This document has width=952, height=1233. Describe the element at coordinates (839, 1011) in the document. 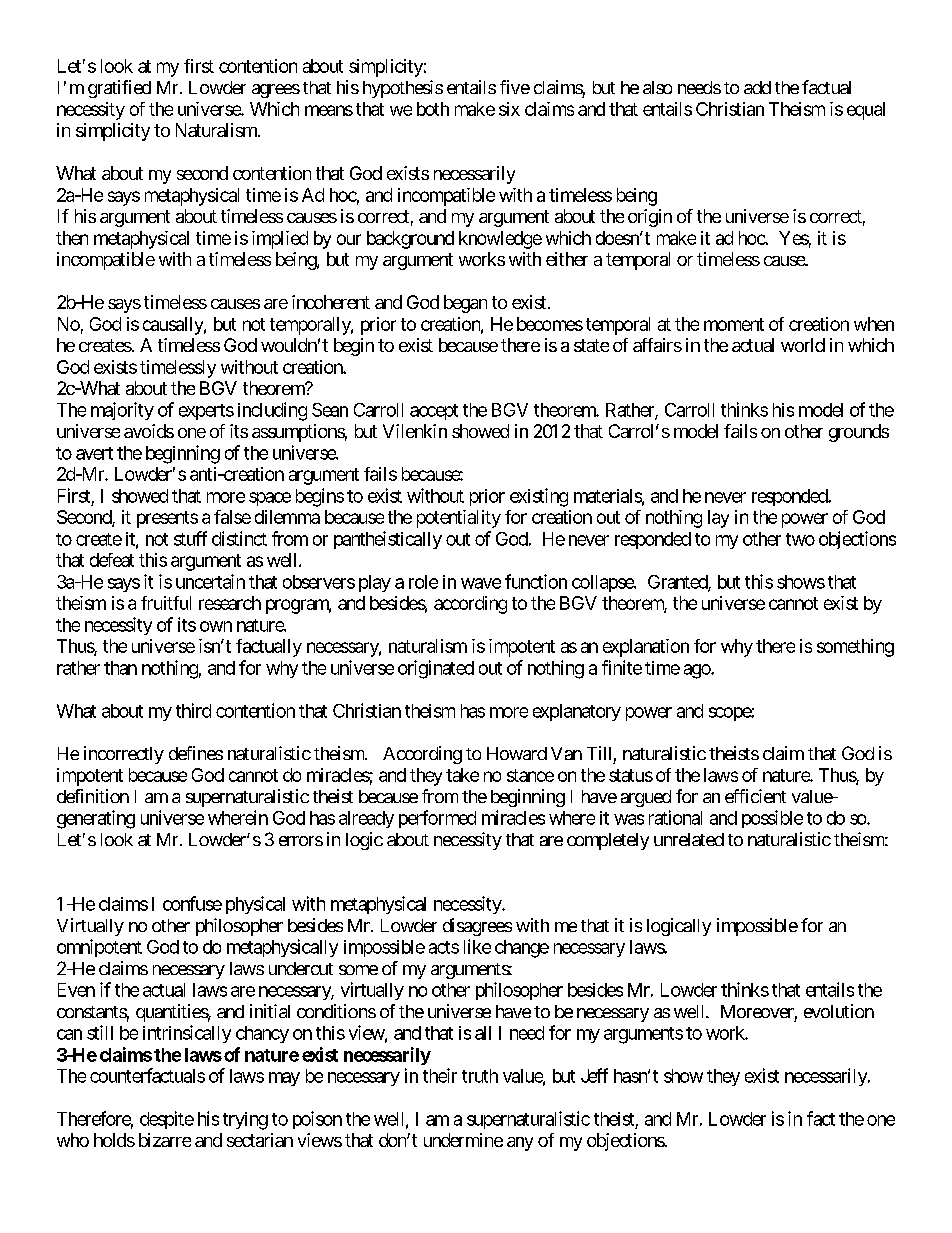

I see `evolution` at that location.
